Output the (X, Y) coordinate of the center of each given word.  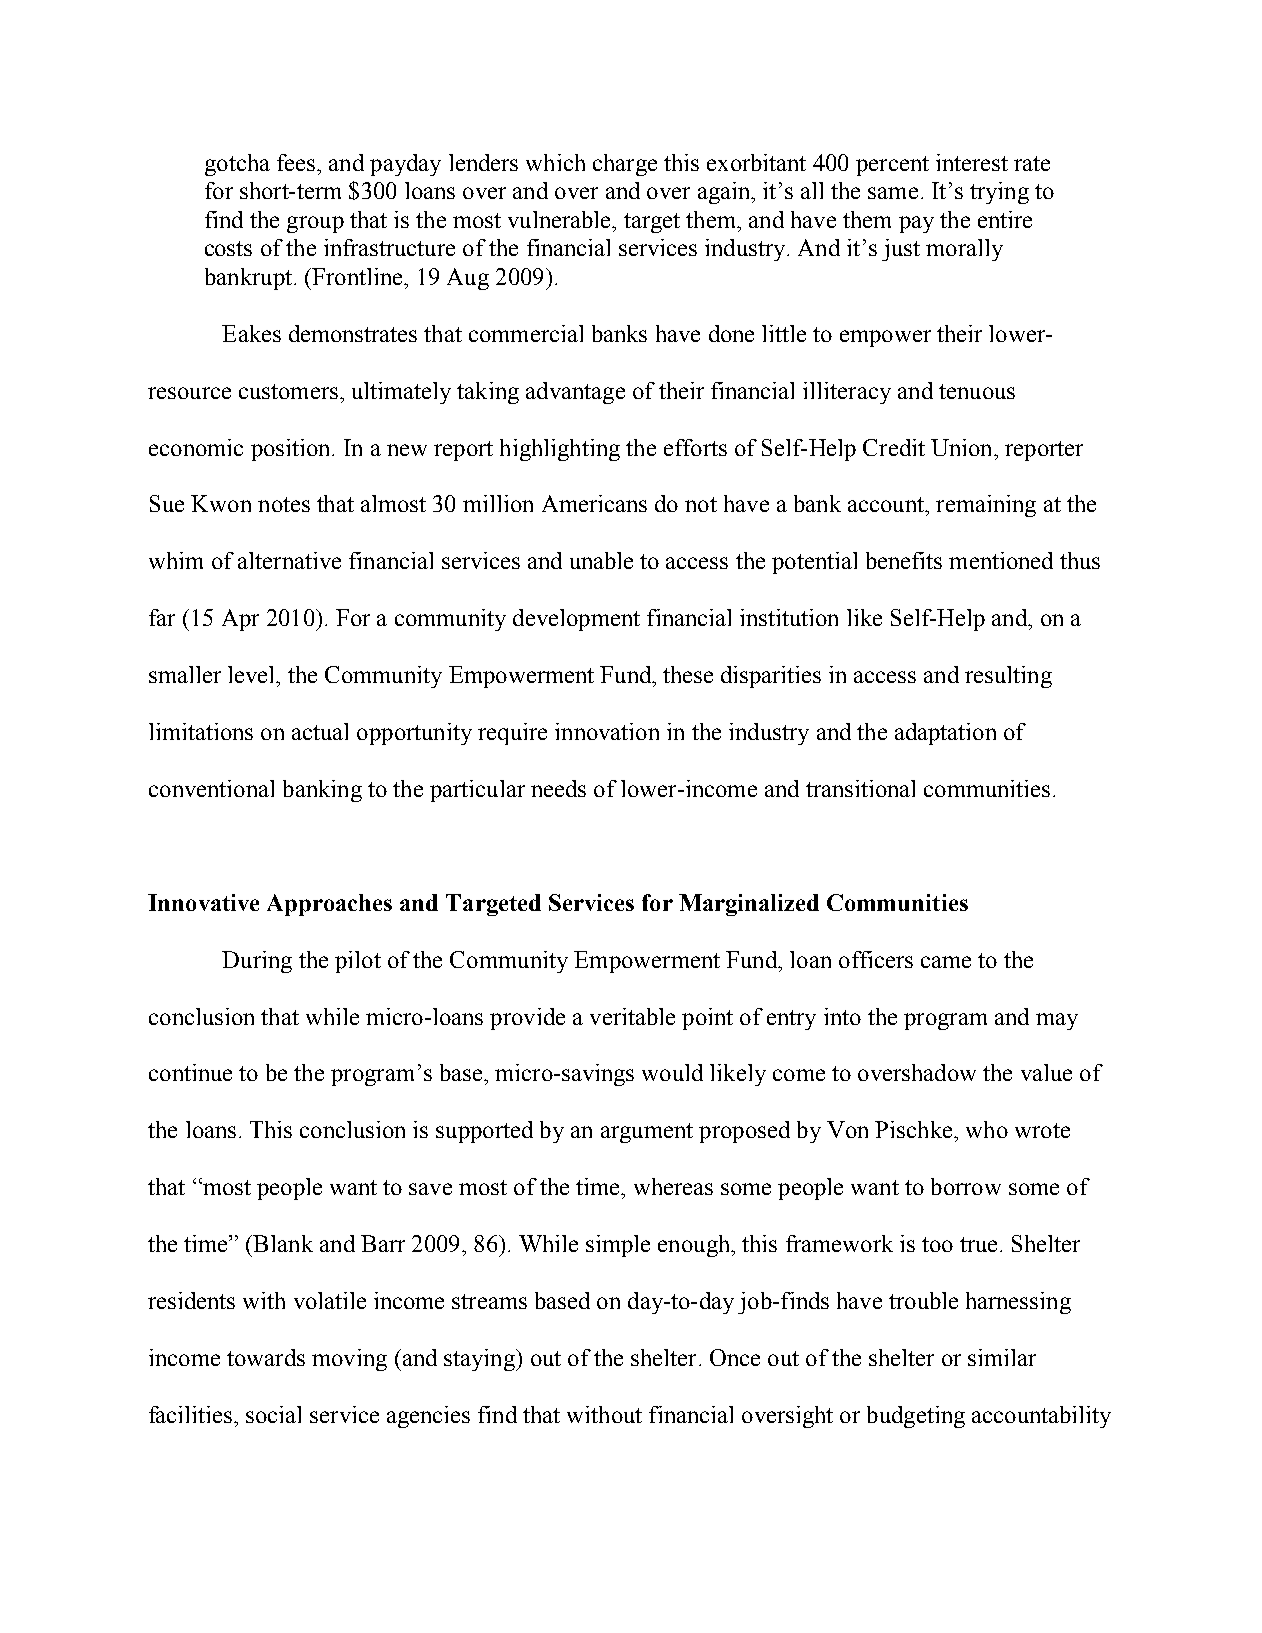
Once (735, 1357)
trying (999, 193)
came (946, 962)
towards (266, 1357)
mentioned (1001, 560)
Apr (240, 620)
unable (601, 560)
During (257, 962)
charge (625, 165)
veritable (632, 1016)
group (315, 224)
